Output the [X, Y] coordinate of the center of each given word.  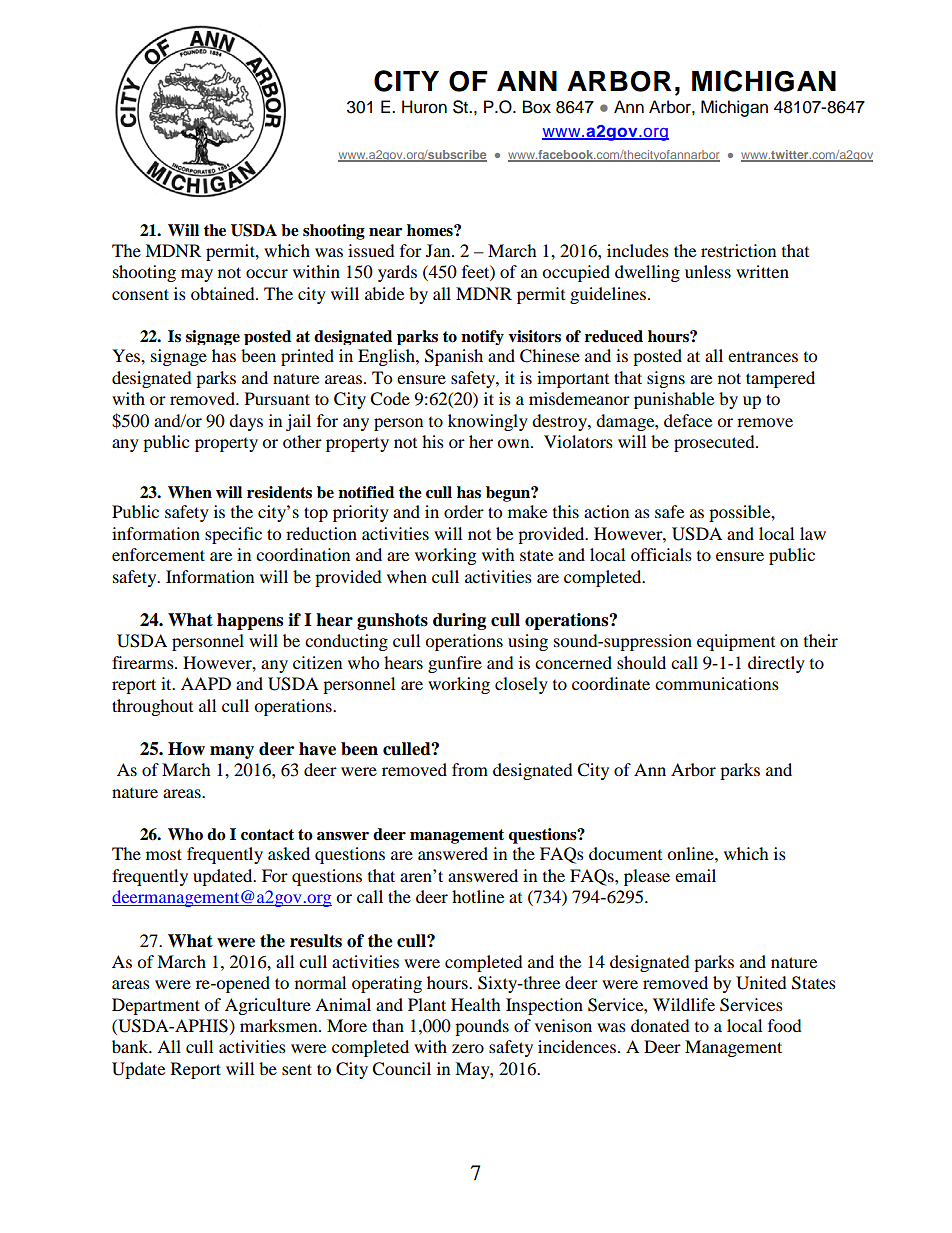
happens [250, 621]
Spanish [454, 357]
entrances [763, 356]
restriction [738, 250]
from [470, 769]
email [695, 875]
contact [267, 835]
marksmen [280, 1025]
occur [267, 273]
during [459, 621]
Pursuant [277, 398]
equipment [736, 642]
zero [468, 1048]
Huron [424, 107]
